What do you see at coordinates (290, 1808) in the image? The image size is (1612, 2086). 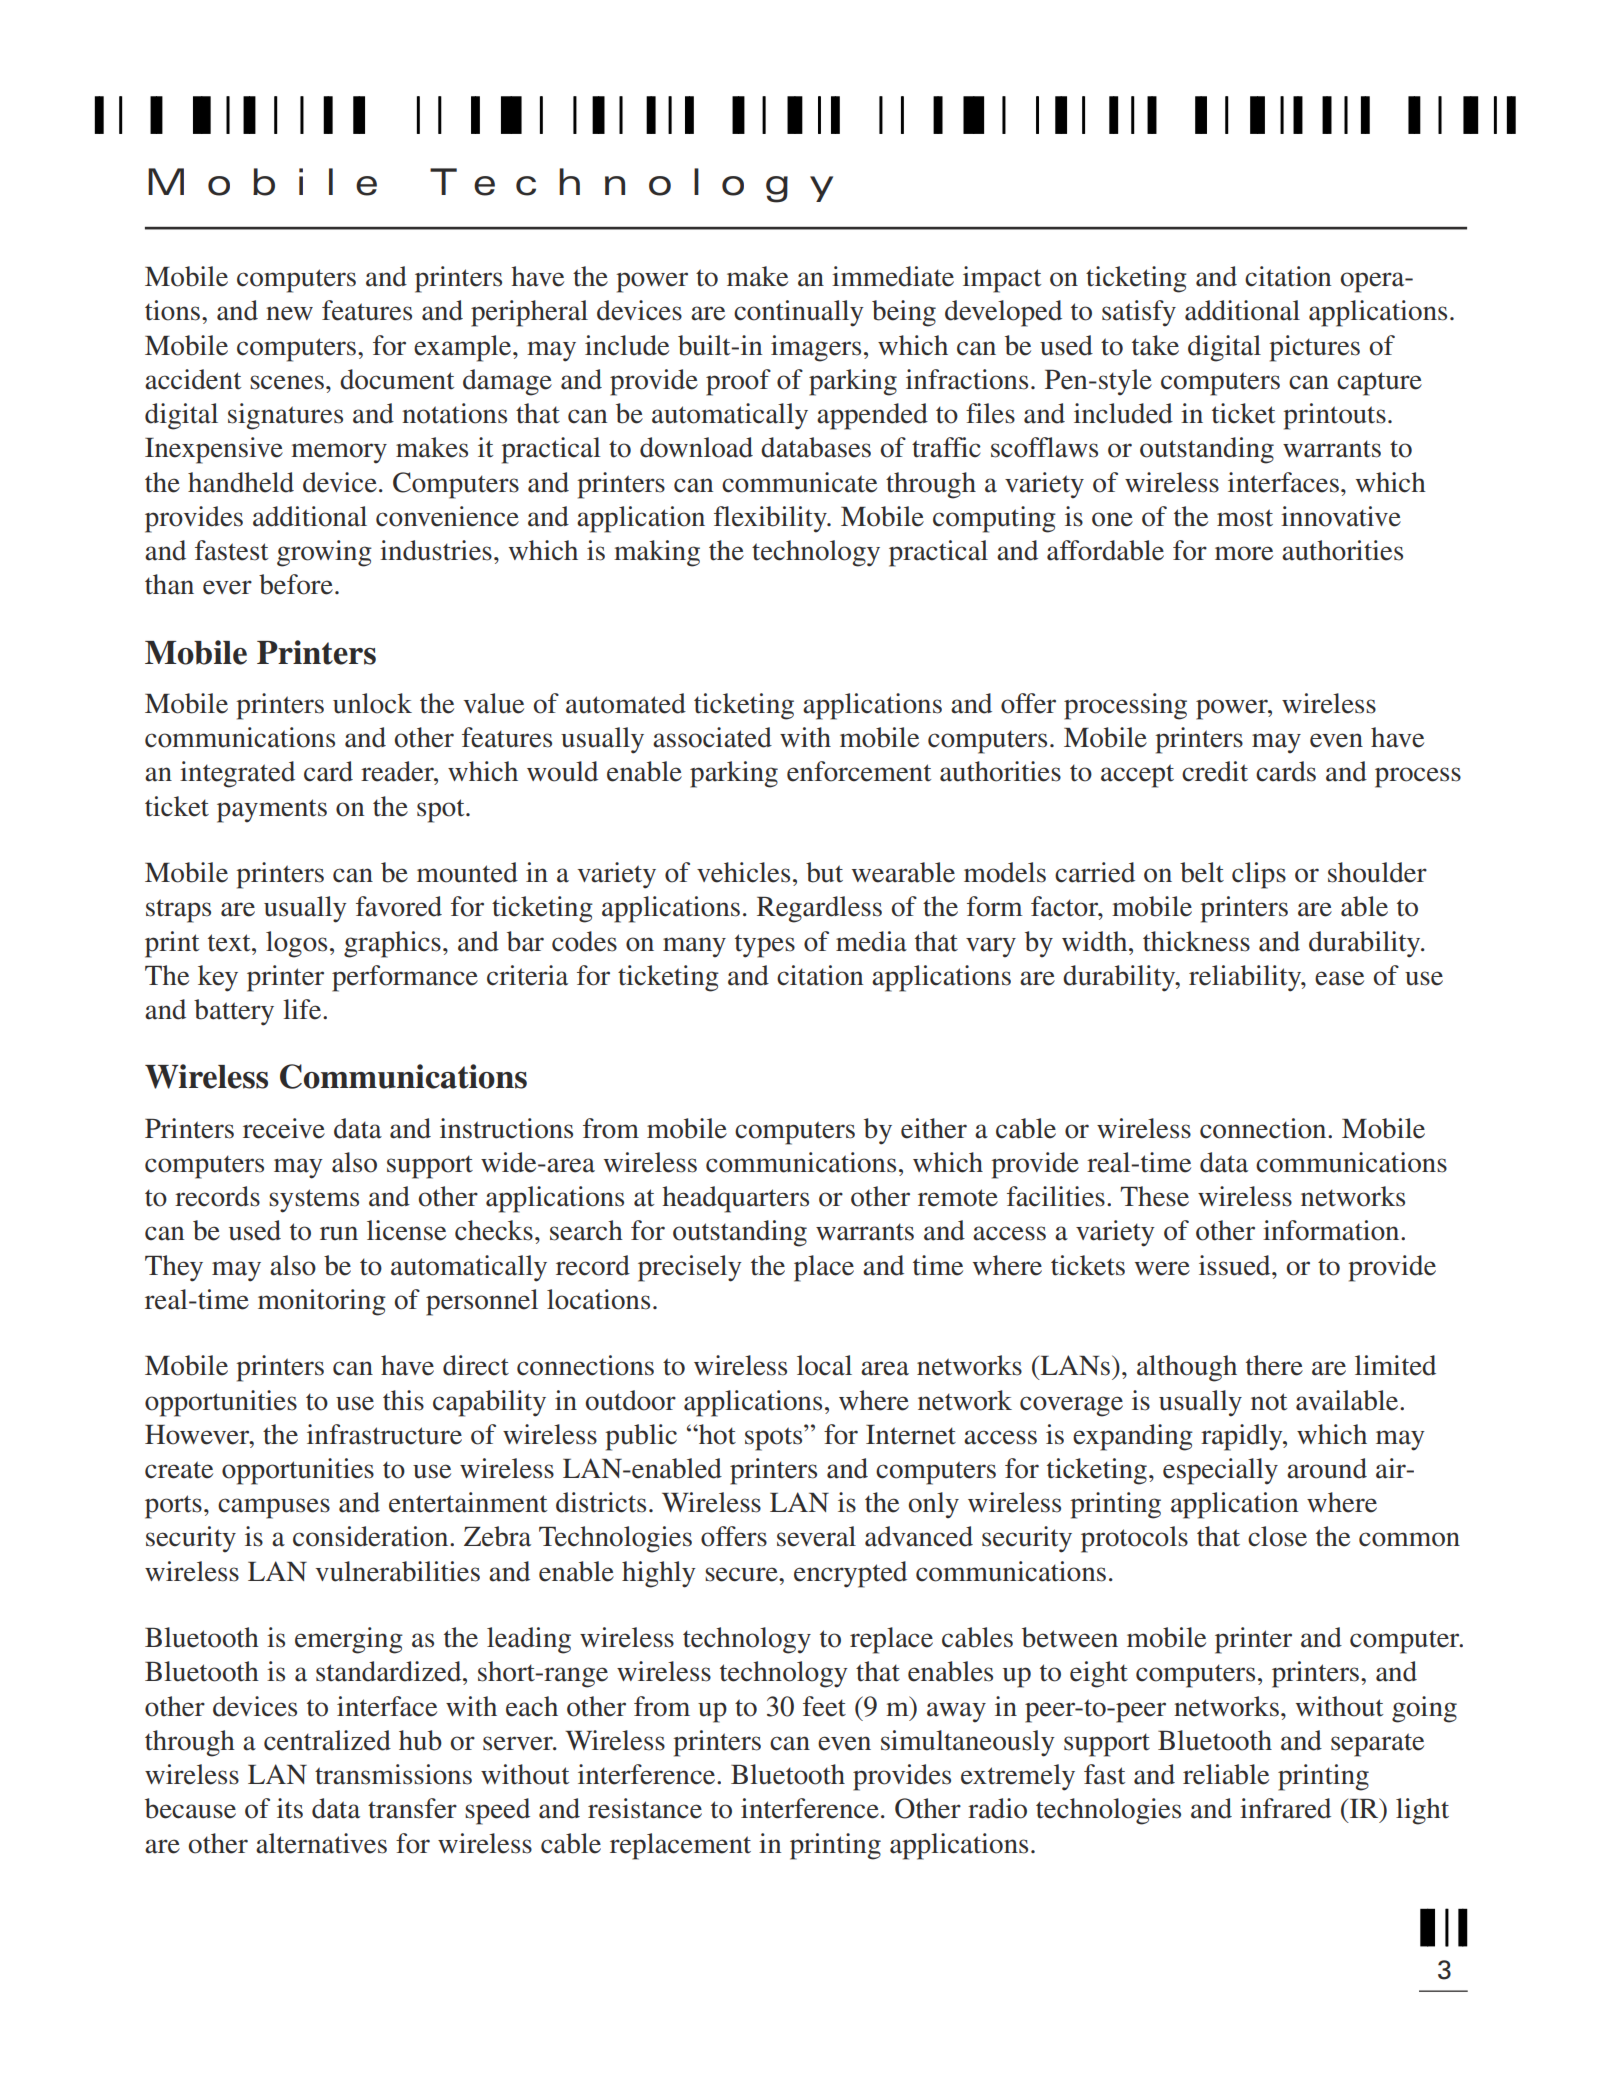 I see `its` at bounding box center [290, 1808].
